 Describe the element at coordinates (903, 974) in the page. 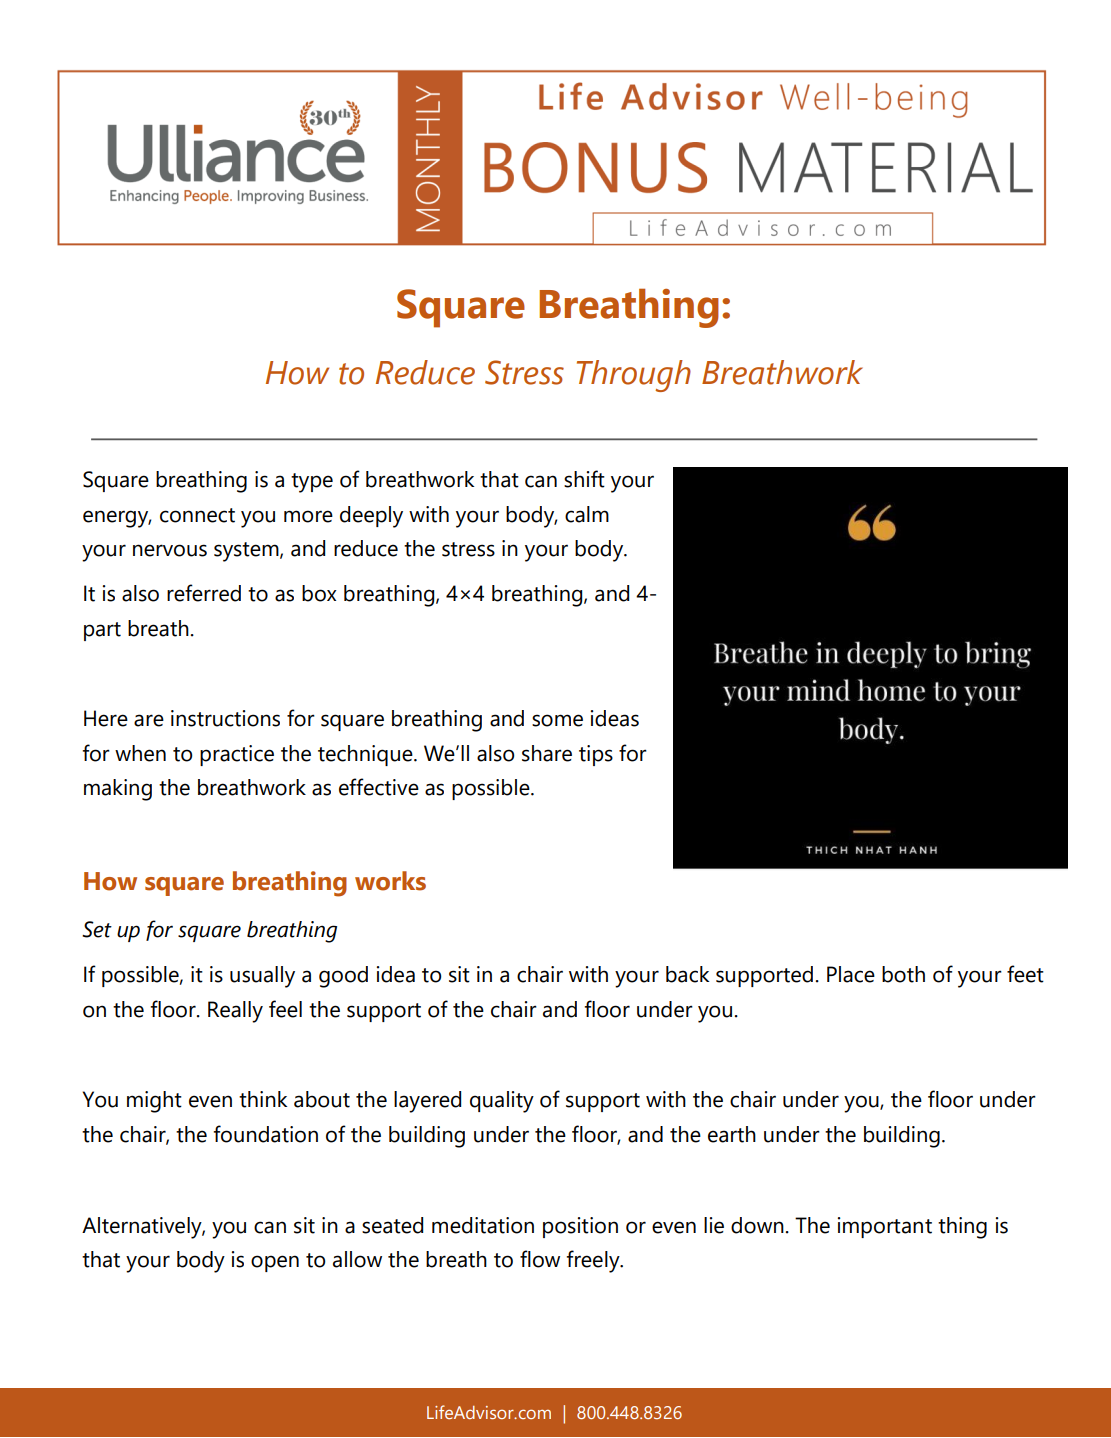

I see `both` at that location.
